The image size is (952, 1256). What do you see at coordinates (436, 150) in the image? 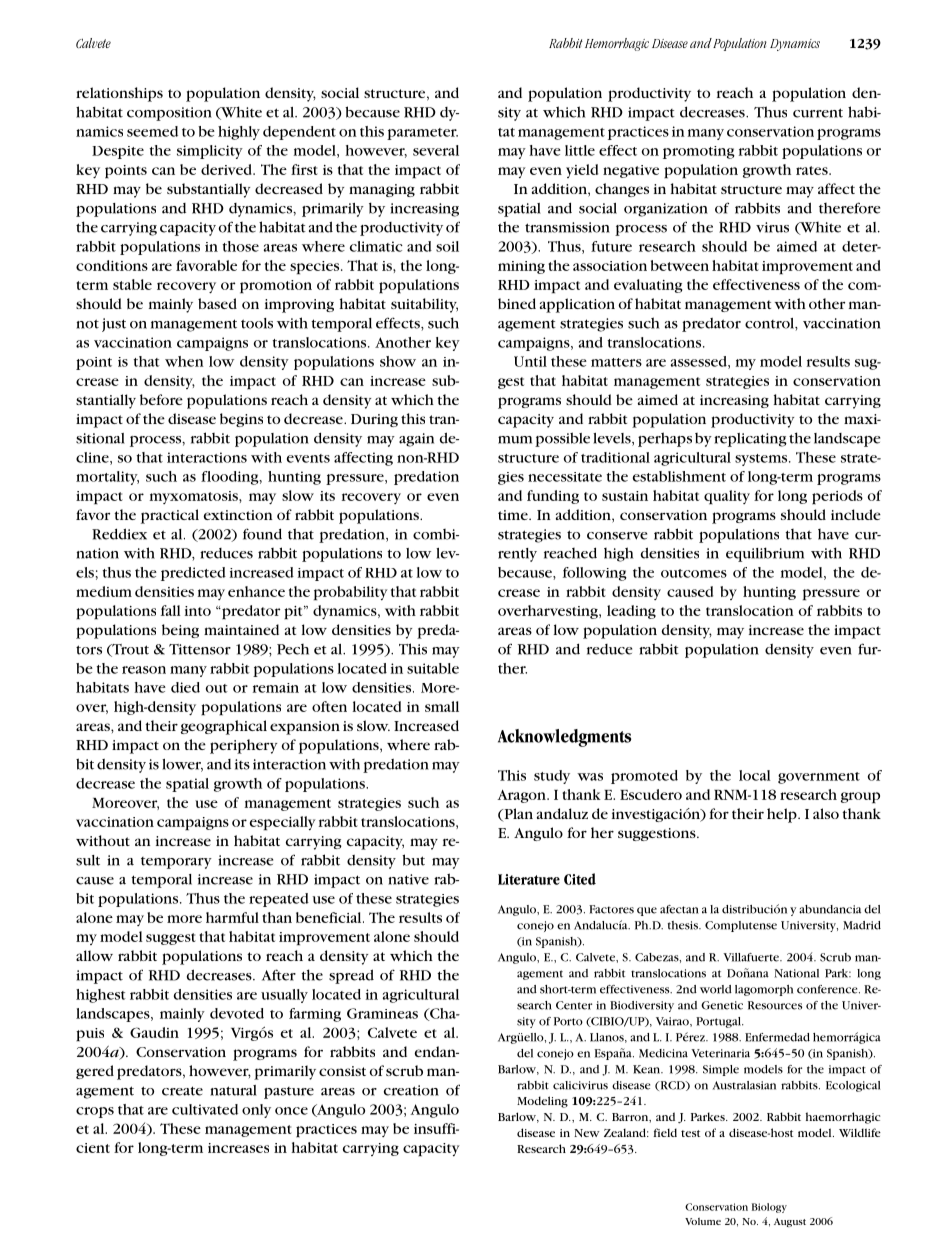
I see `several` at bounding box center [436, 150].
